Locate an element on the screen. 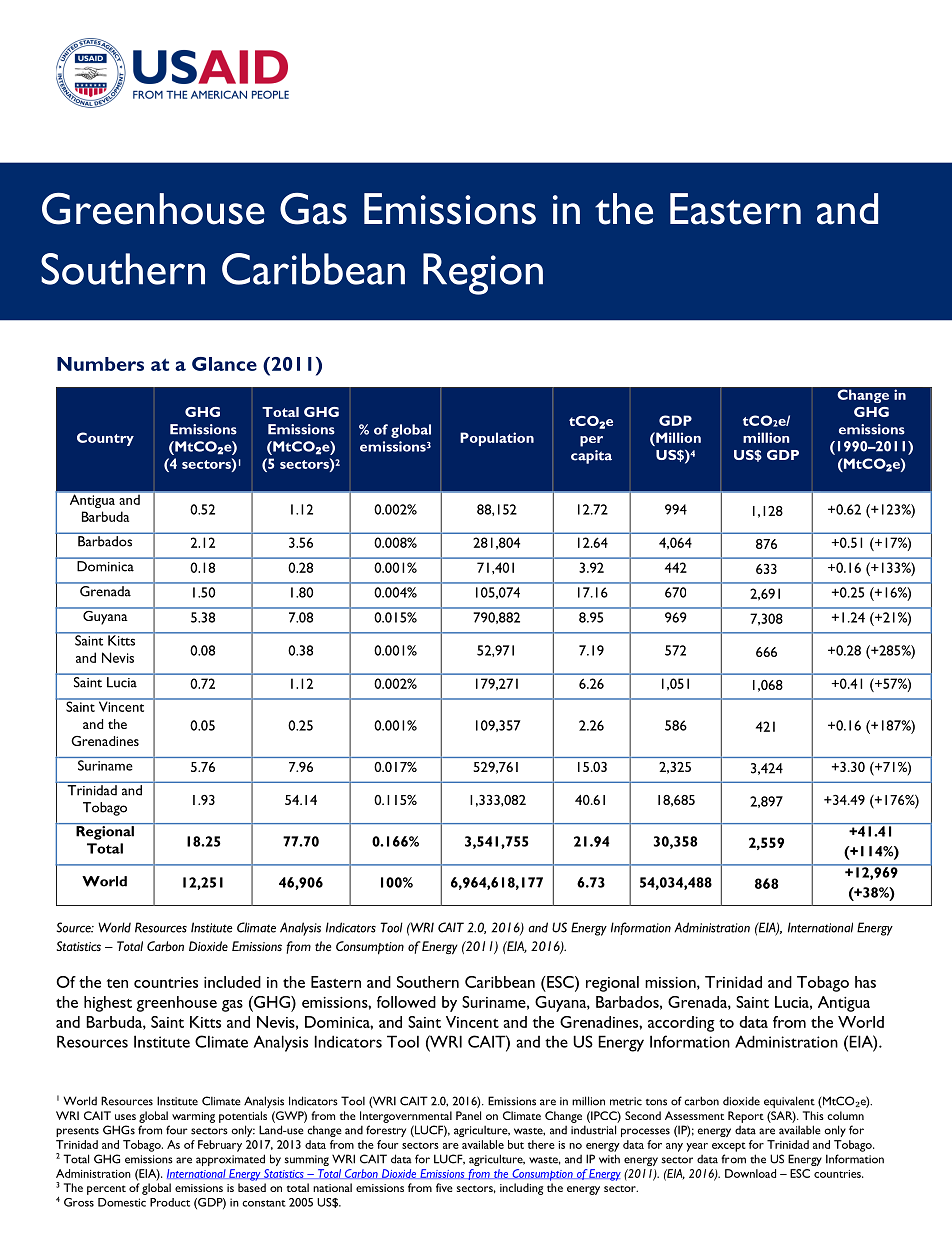  Glance is located at coordinates (224, 364).
